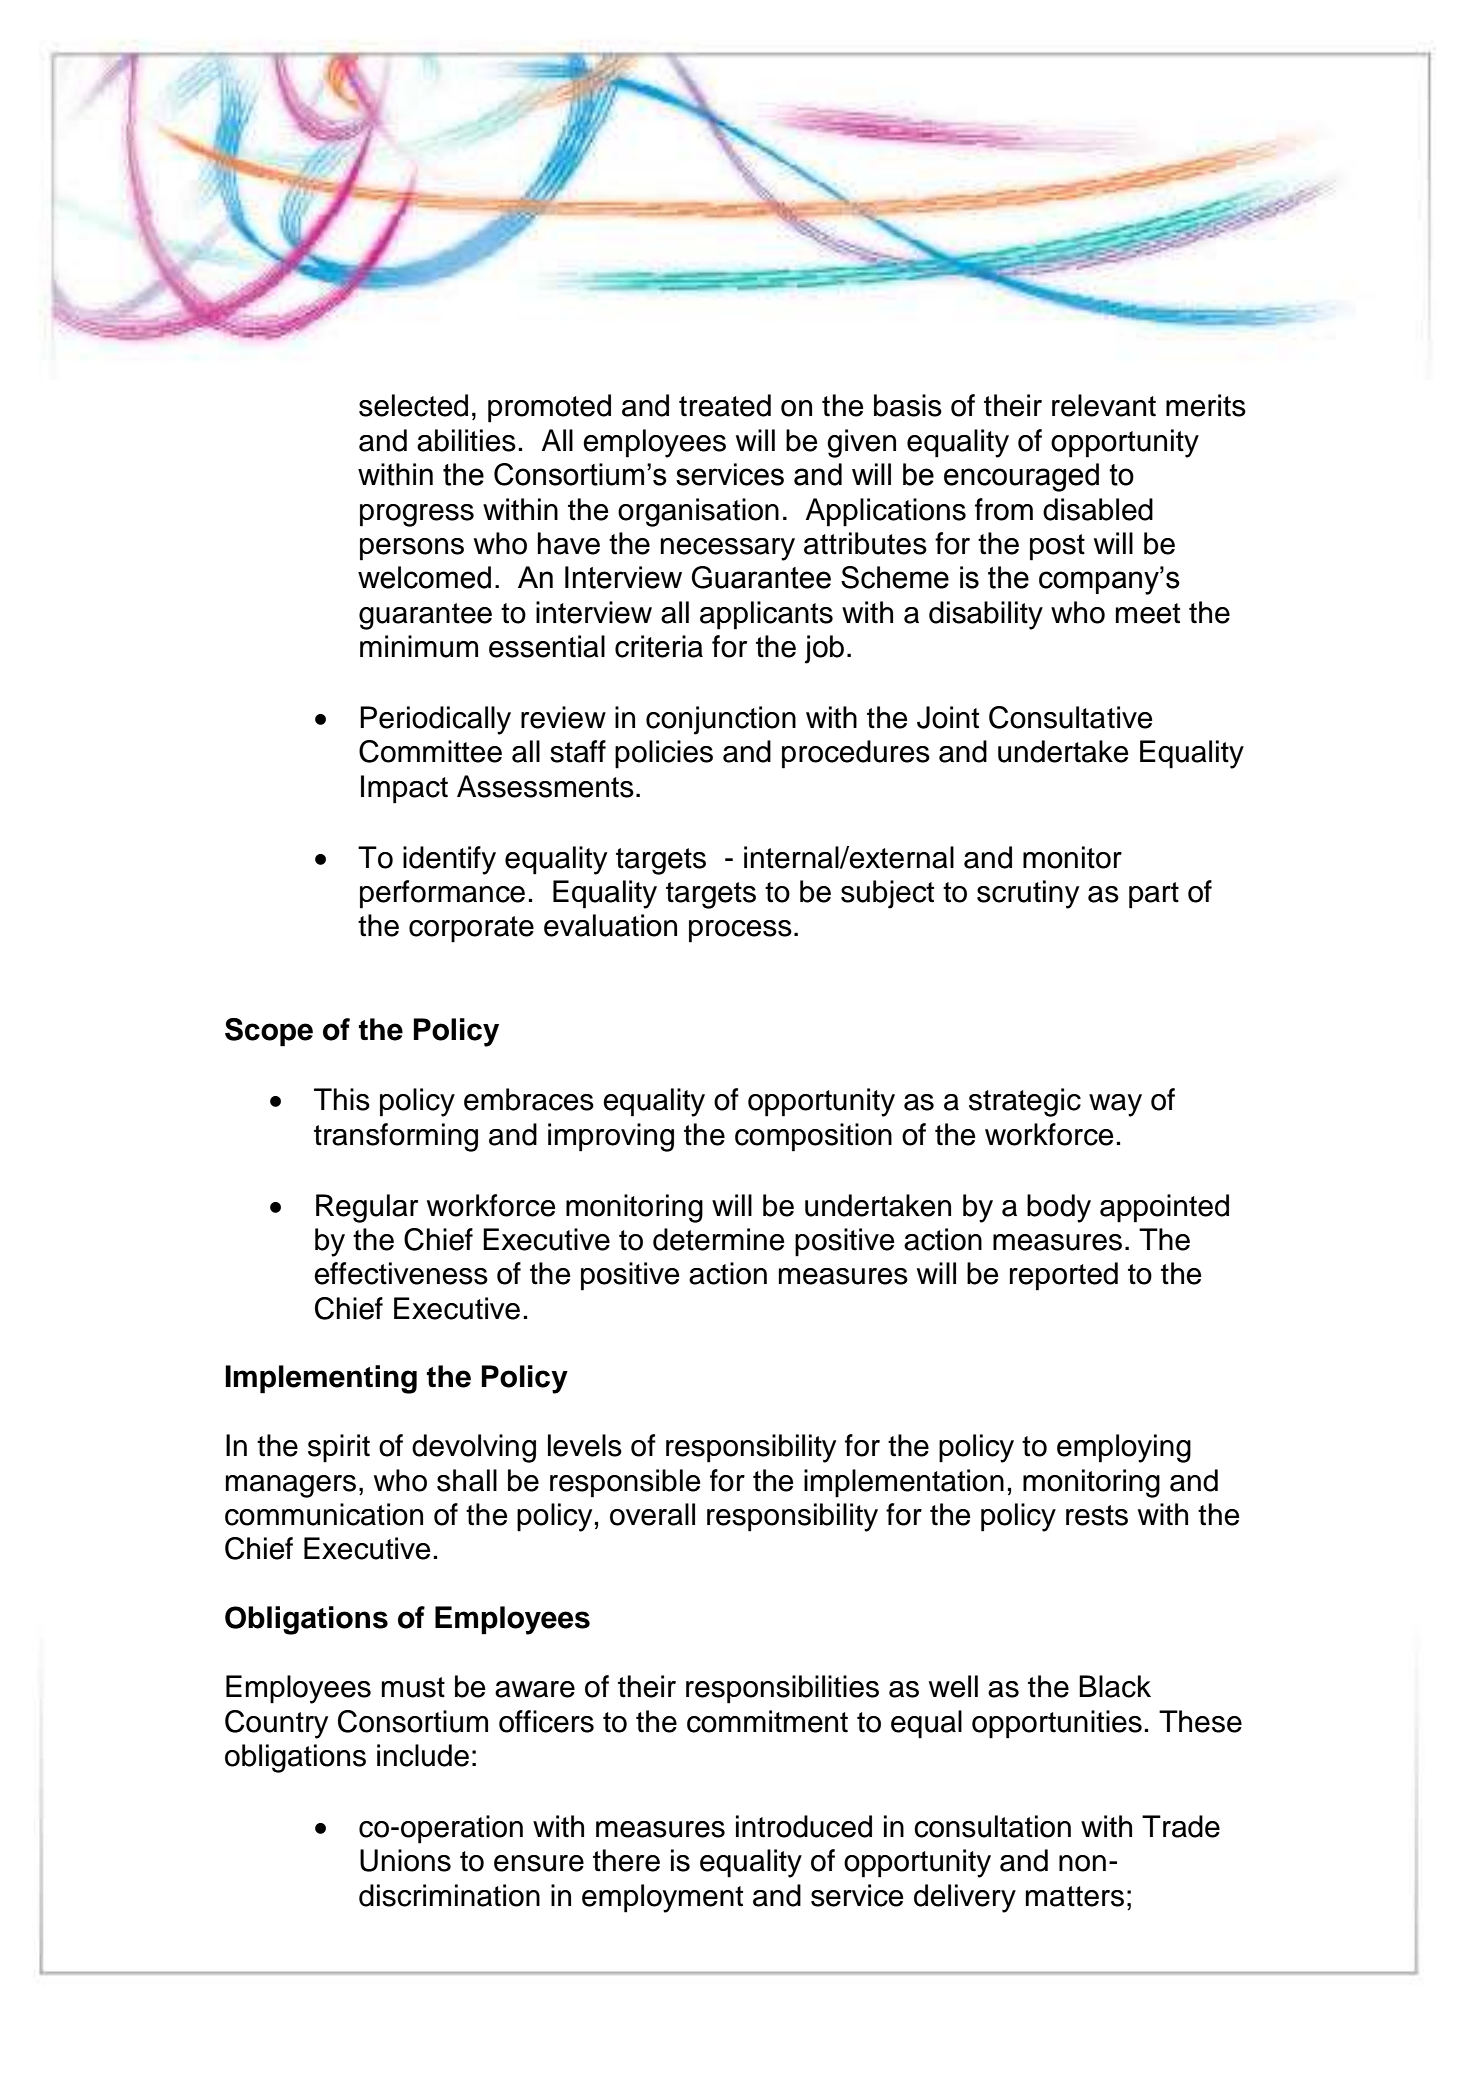 This image has width=1483, height=2098. I want to click on composition, so click(813, 1137).
